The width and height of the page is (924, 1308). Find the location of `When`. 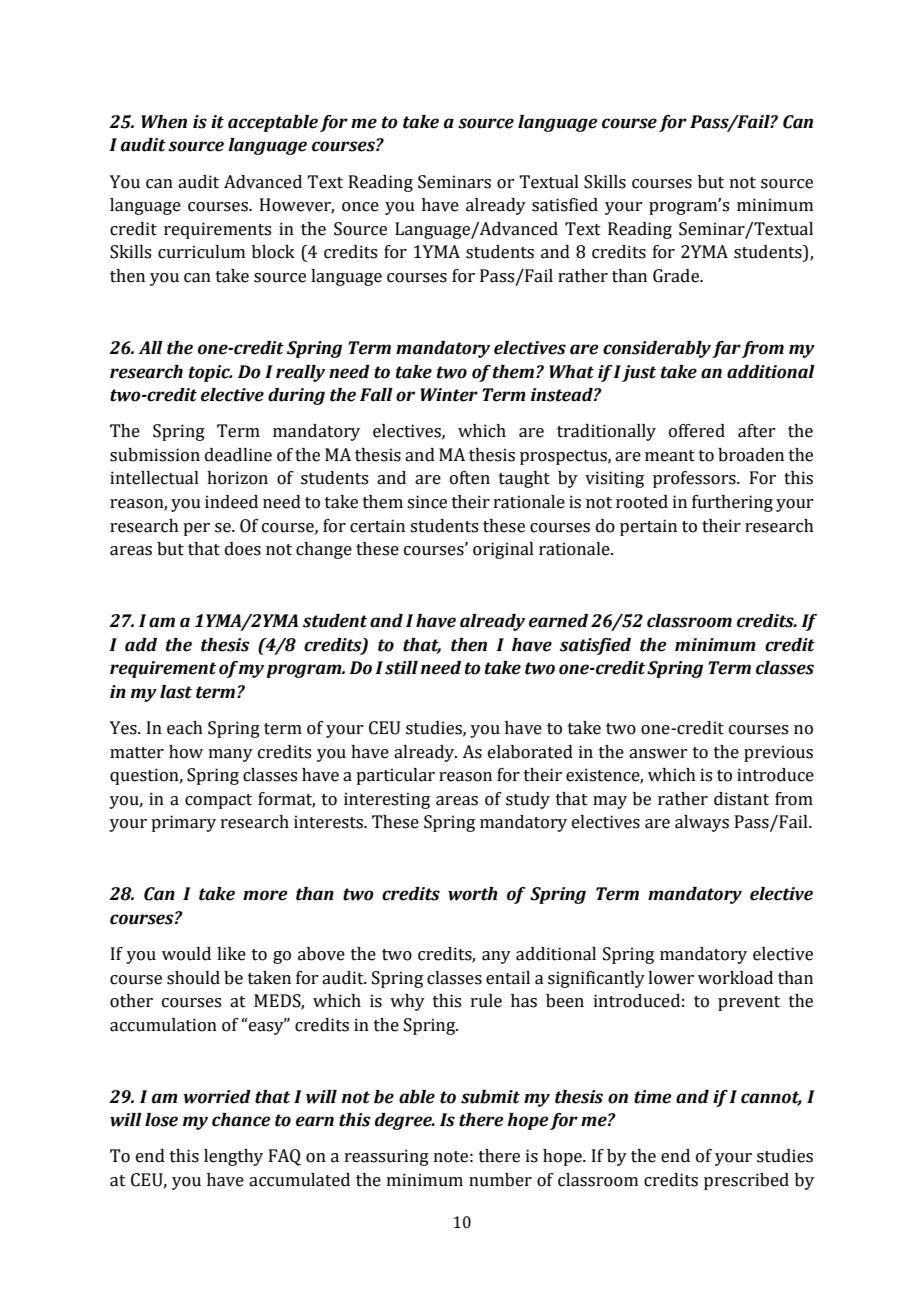

When is located at coordinates (164, 122).
